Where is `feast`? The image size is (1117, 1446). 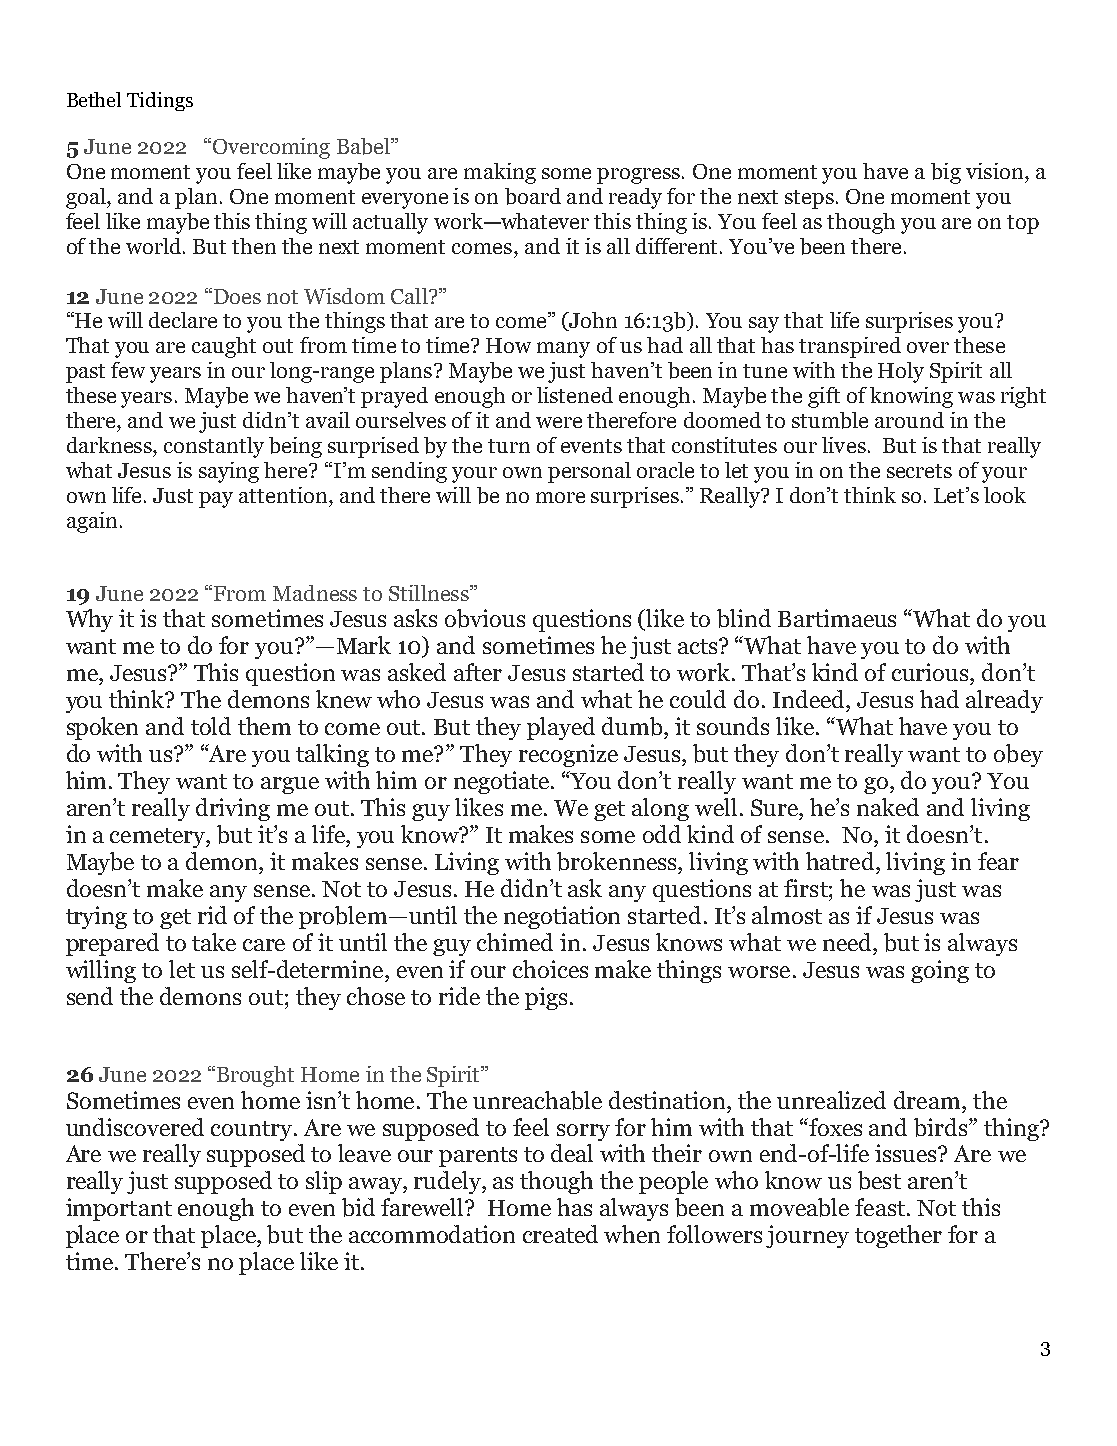 feast is located at coordinates (880, 1207).
